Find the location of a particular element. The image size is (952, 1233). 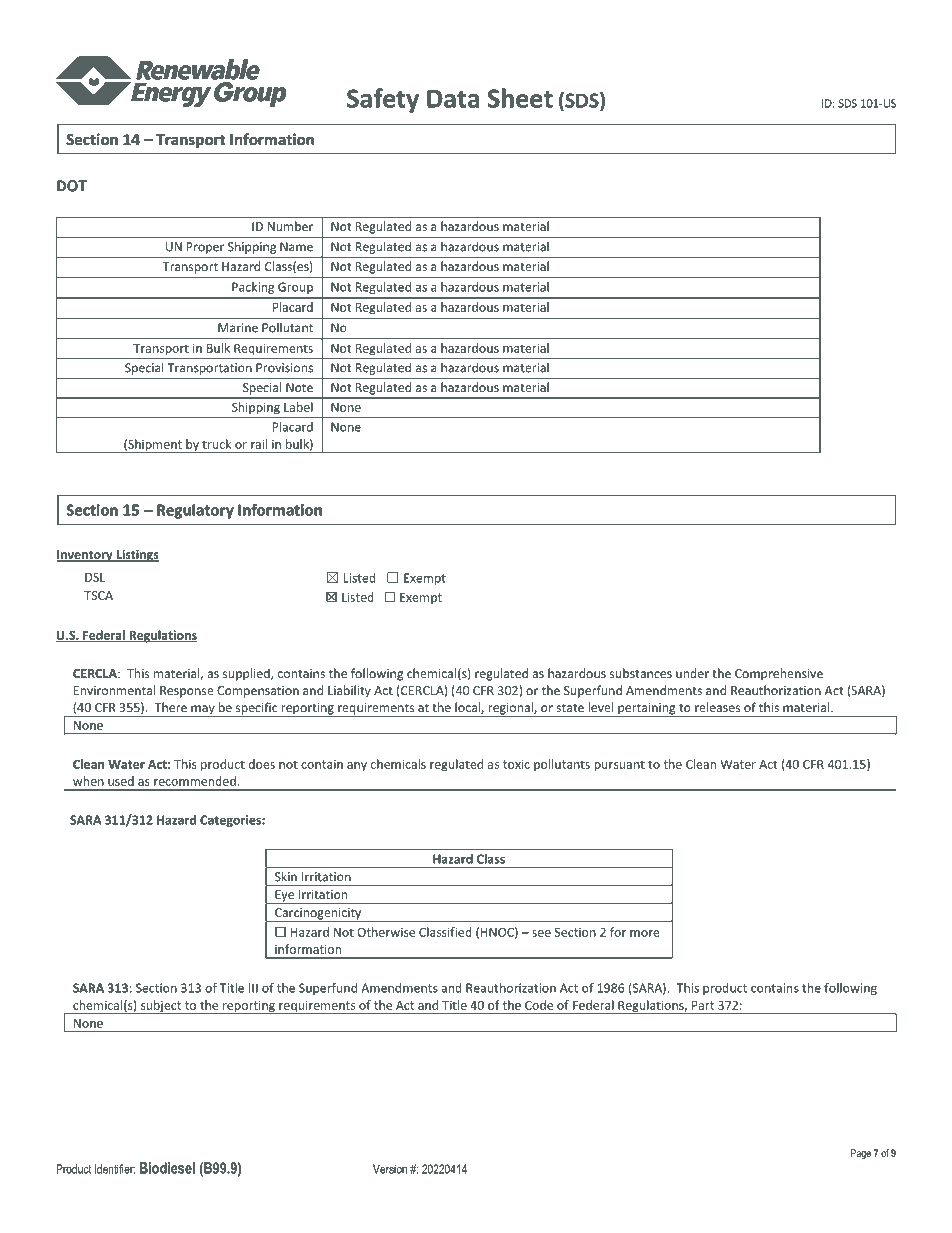

recommended is located at coordinates (195, 781).
